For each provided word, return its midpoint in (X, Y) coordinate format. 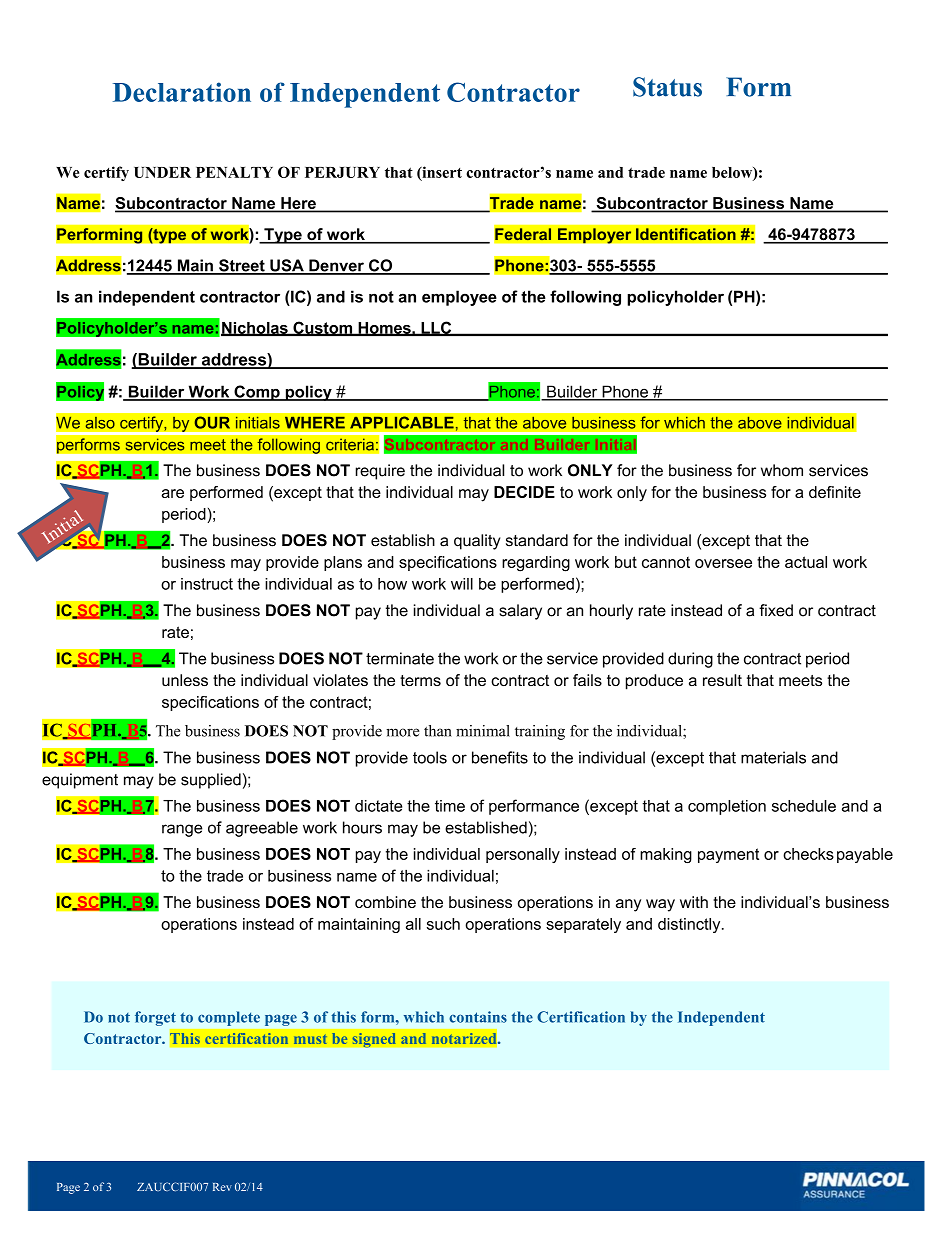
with (694, 902)
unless (185, 680)
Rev (222, 1187)
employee (459, 298)
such (443, 924)
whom (782, 470)
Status (667, 87)
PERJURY (342, 172)
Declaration (182, 92)
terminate (400, 658)
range (182, 830)
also (100, 422)
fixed (776, 610)
